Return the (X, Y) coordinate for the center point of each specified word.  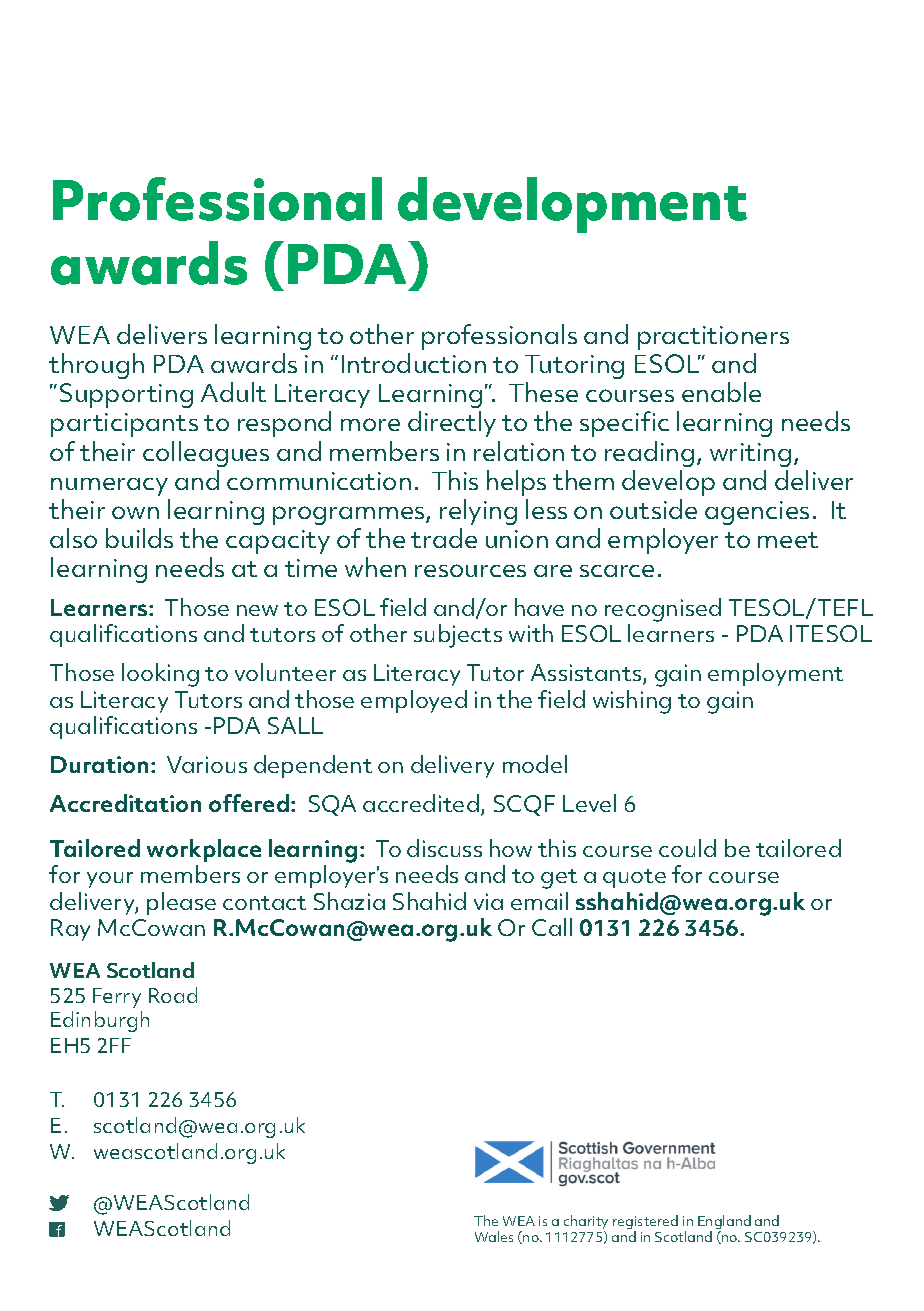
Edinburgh (100, 1021)
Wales (494, 1236)
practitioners (713, 338)
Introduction (414, 363)
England (724, 1223)
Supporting (126, 395)
